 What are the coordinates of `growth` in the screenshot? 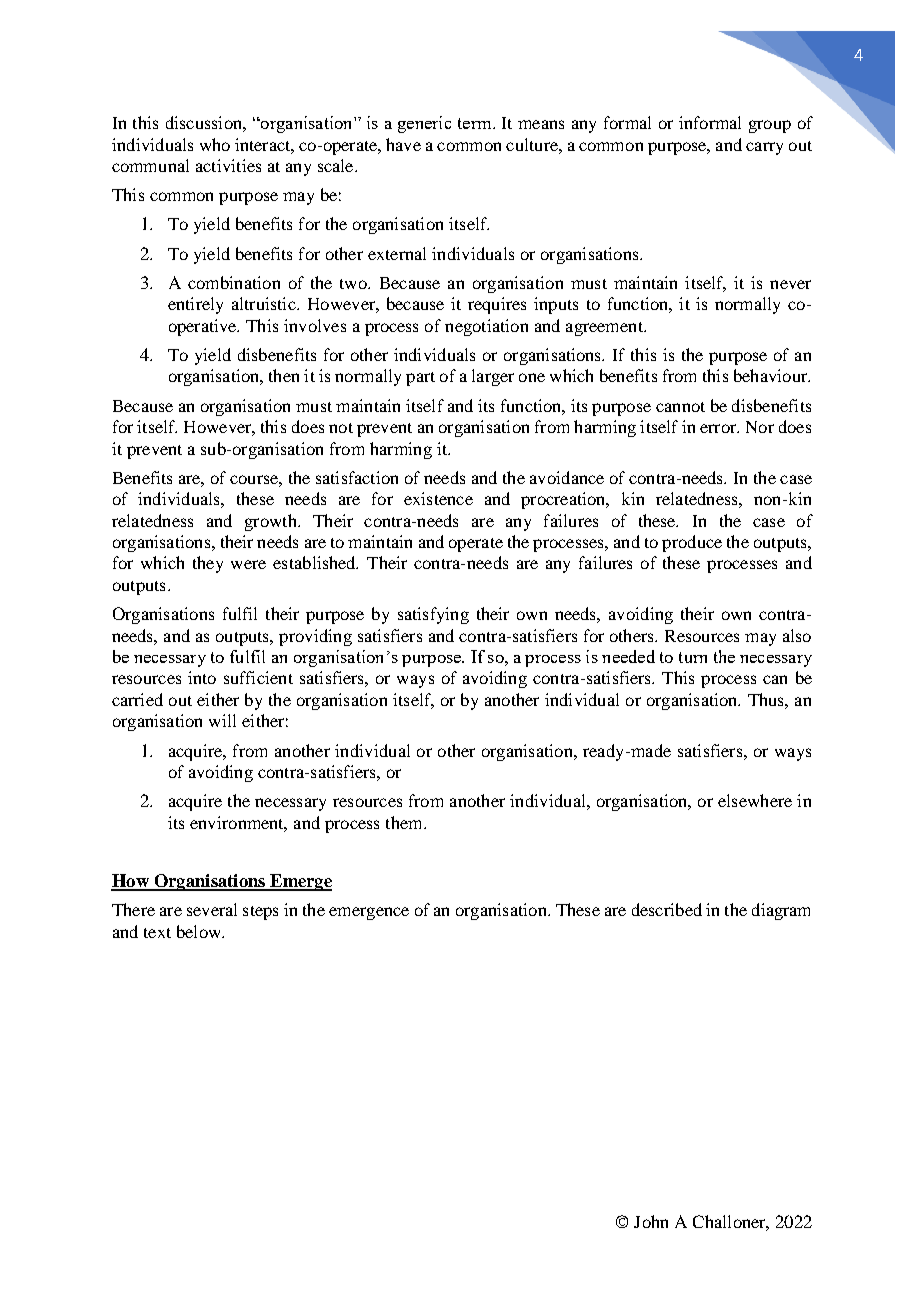 It's located at (272, 522).
